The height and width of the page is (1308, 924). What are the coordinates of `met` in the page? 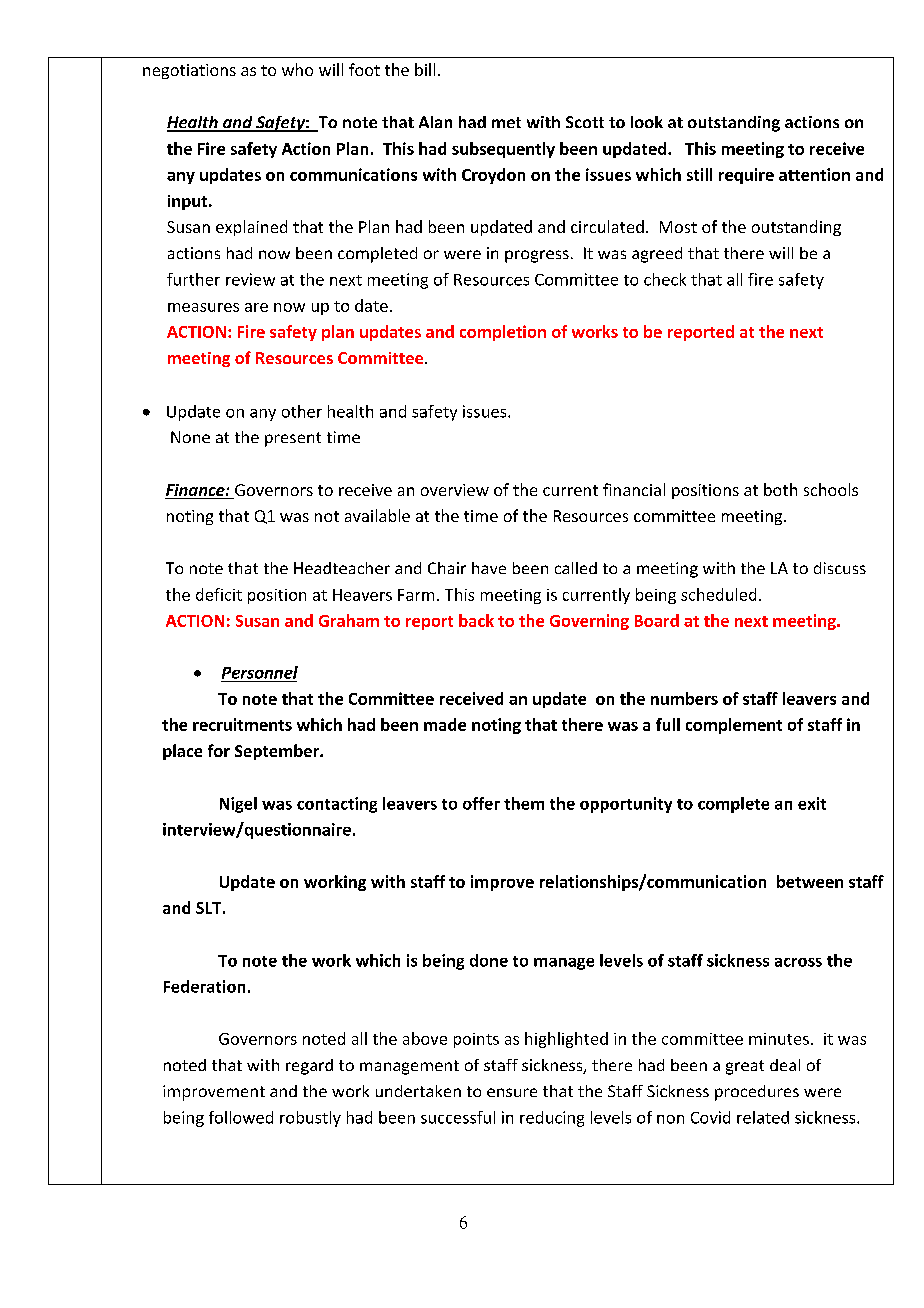 It's located at (506, 122).
